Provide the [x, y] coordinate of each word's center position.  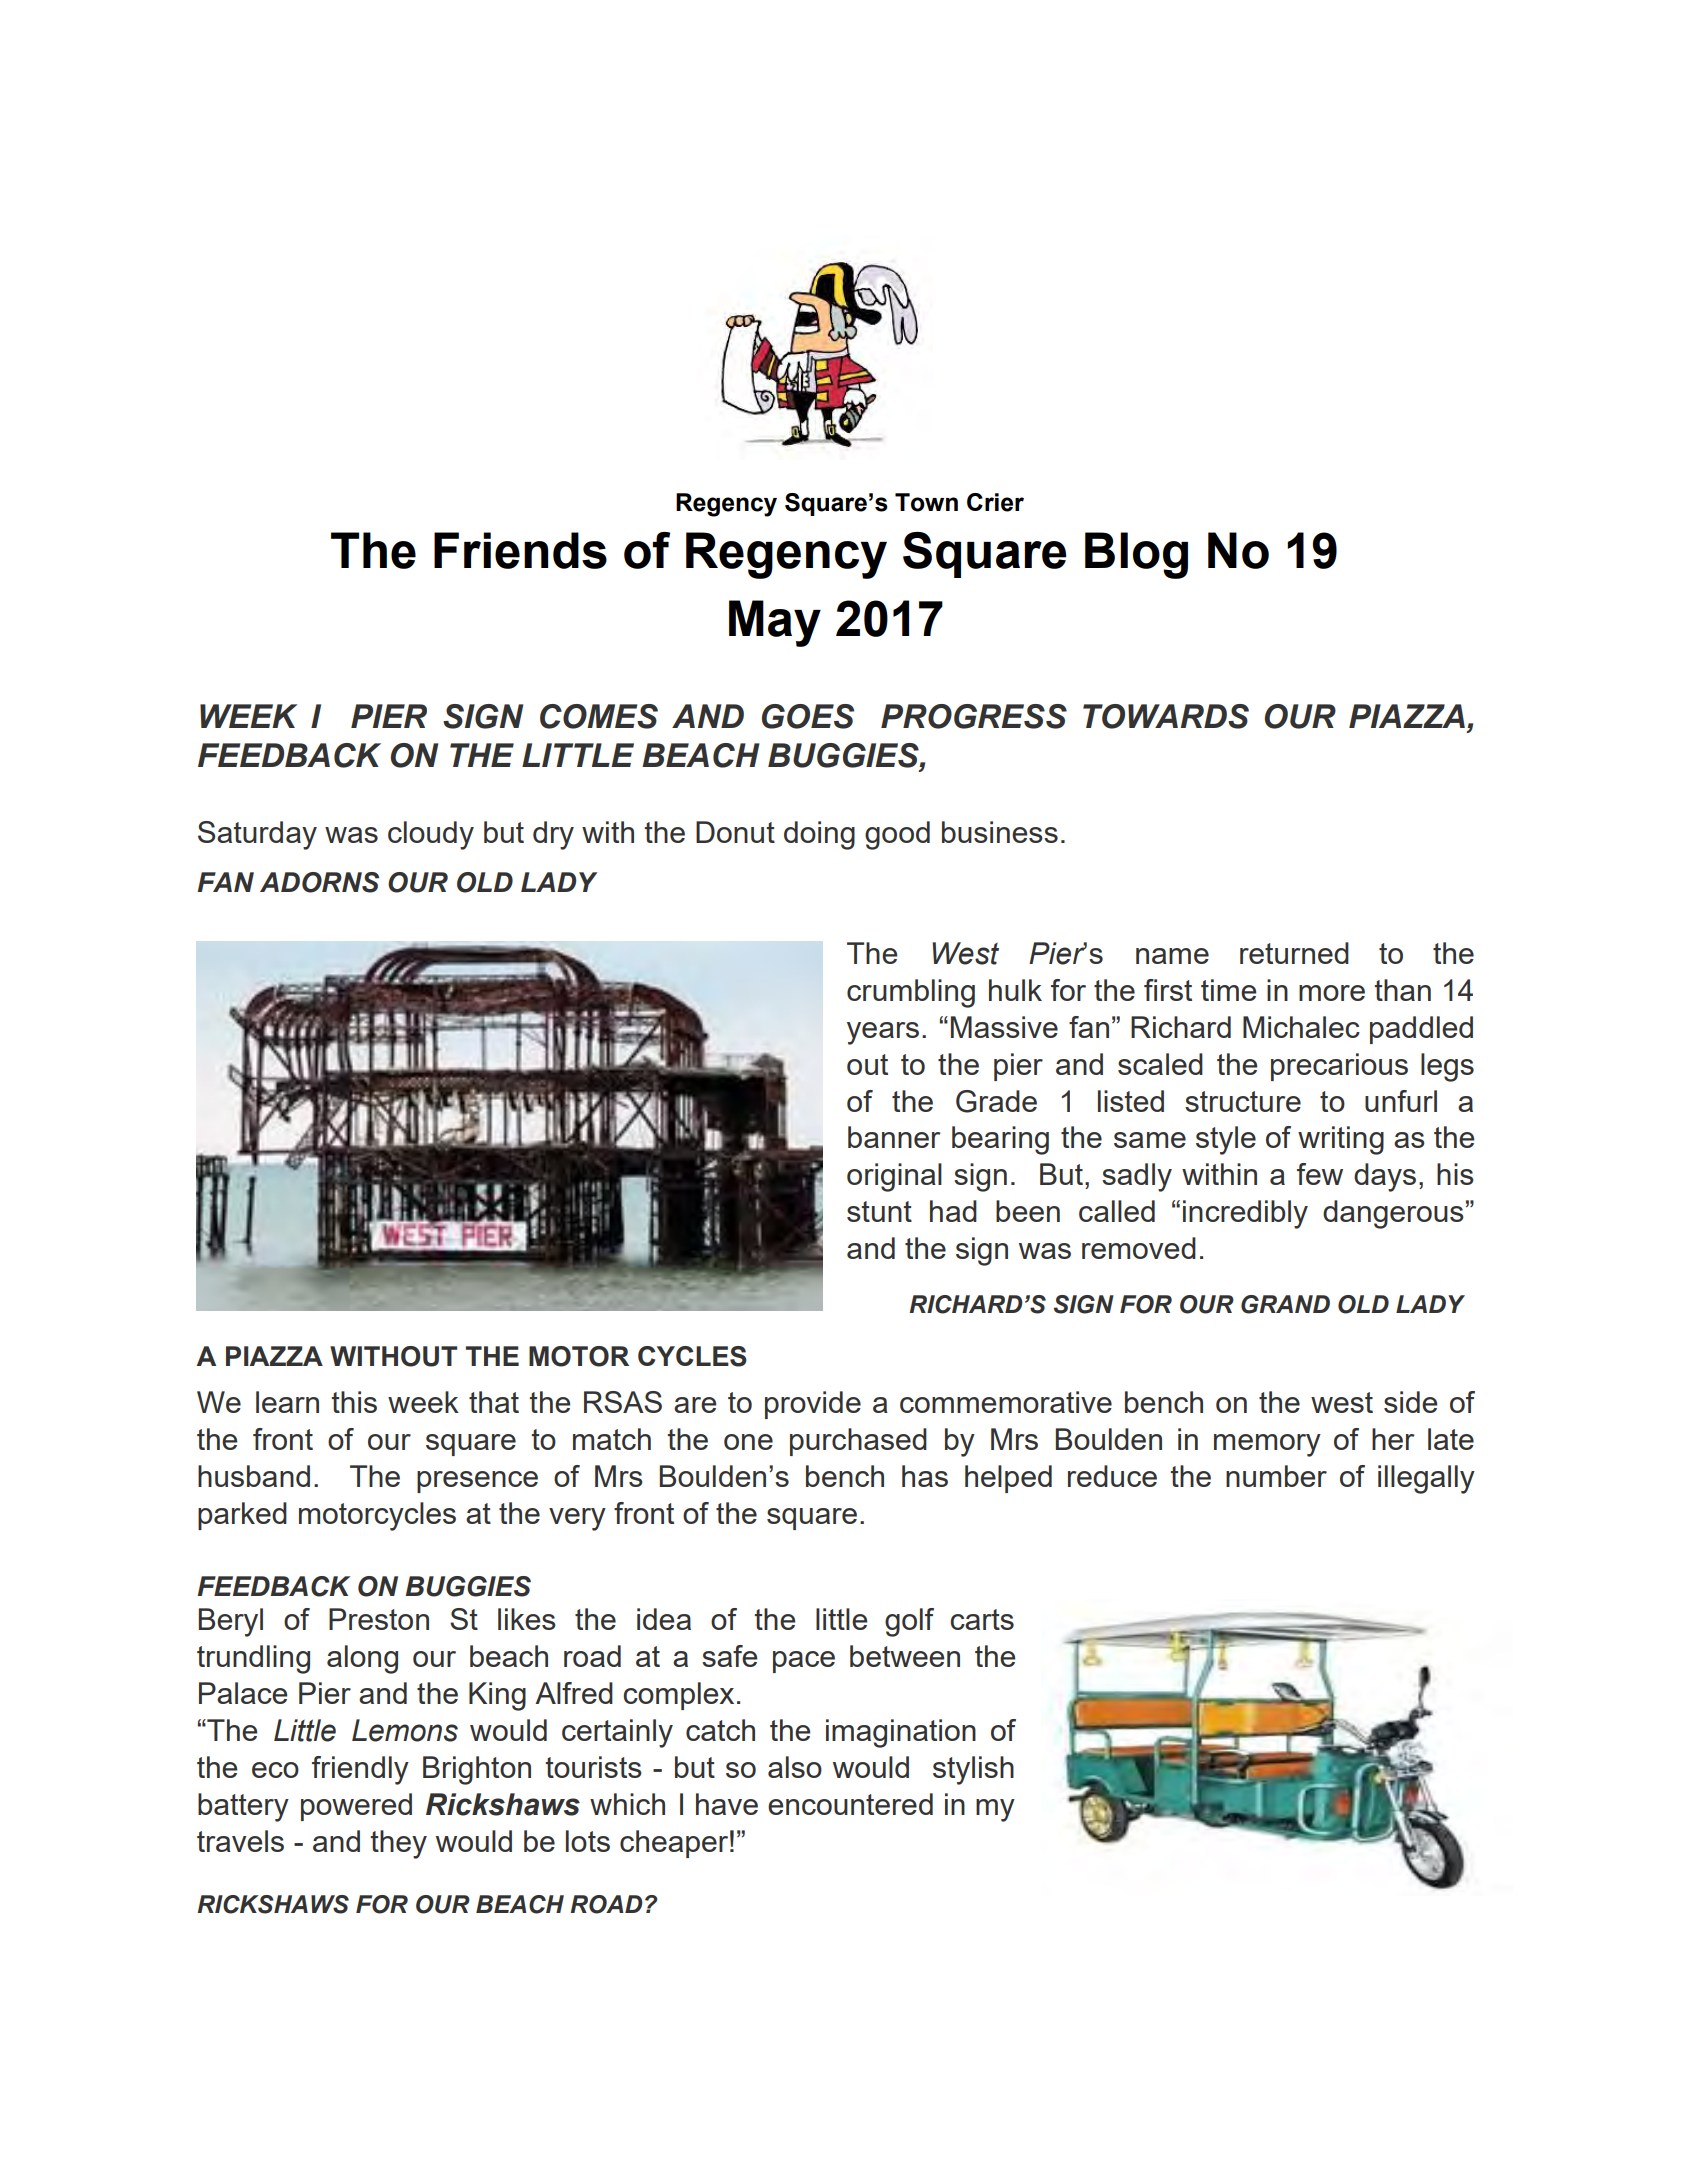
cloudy [431, 835]
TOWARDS [1166, 716]
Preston [379, 1619]
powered [356, 1807]
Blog [1136, 555]
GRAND [1285, 1304]
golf [909, 1622]
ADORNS [319, 882]
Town [926, 502]
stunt [879, 1211]
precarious [1339, 1067]
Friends [520, 550]
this [354, 1402]
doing [819, 835]
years [883, 1033]
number [1276, 1476]
